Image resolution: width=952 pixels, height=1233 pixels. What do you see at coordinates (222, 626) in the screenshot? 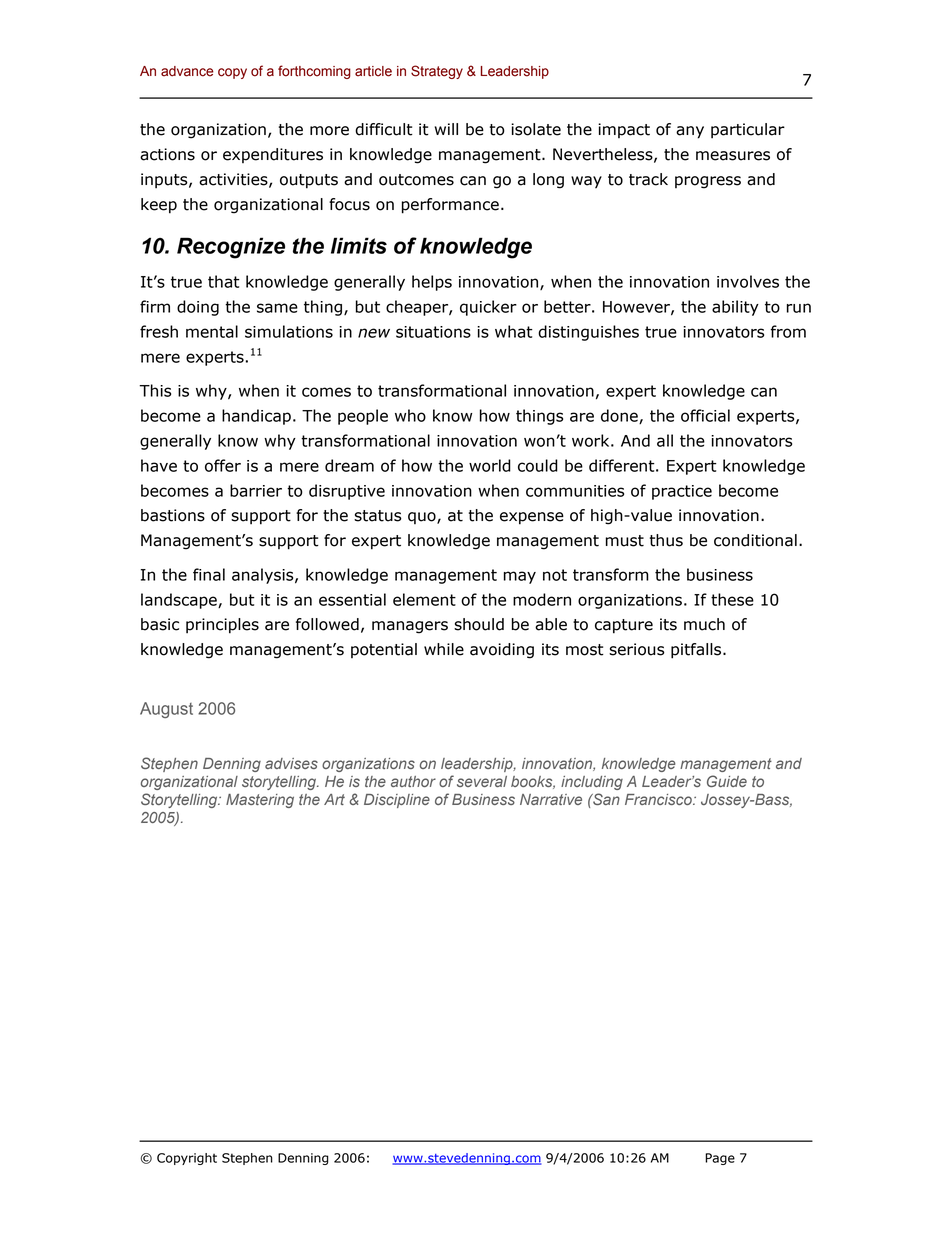
I see `principles` at bounding box center [222, 626].
